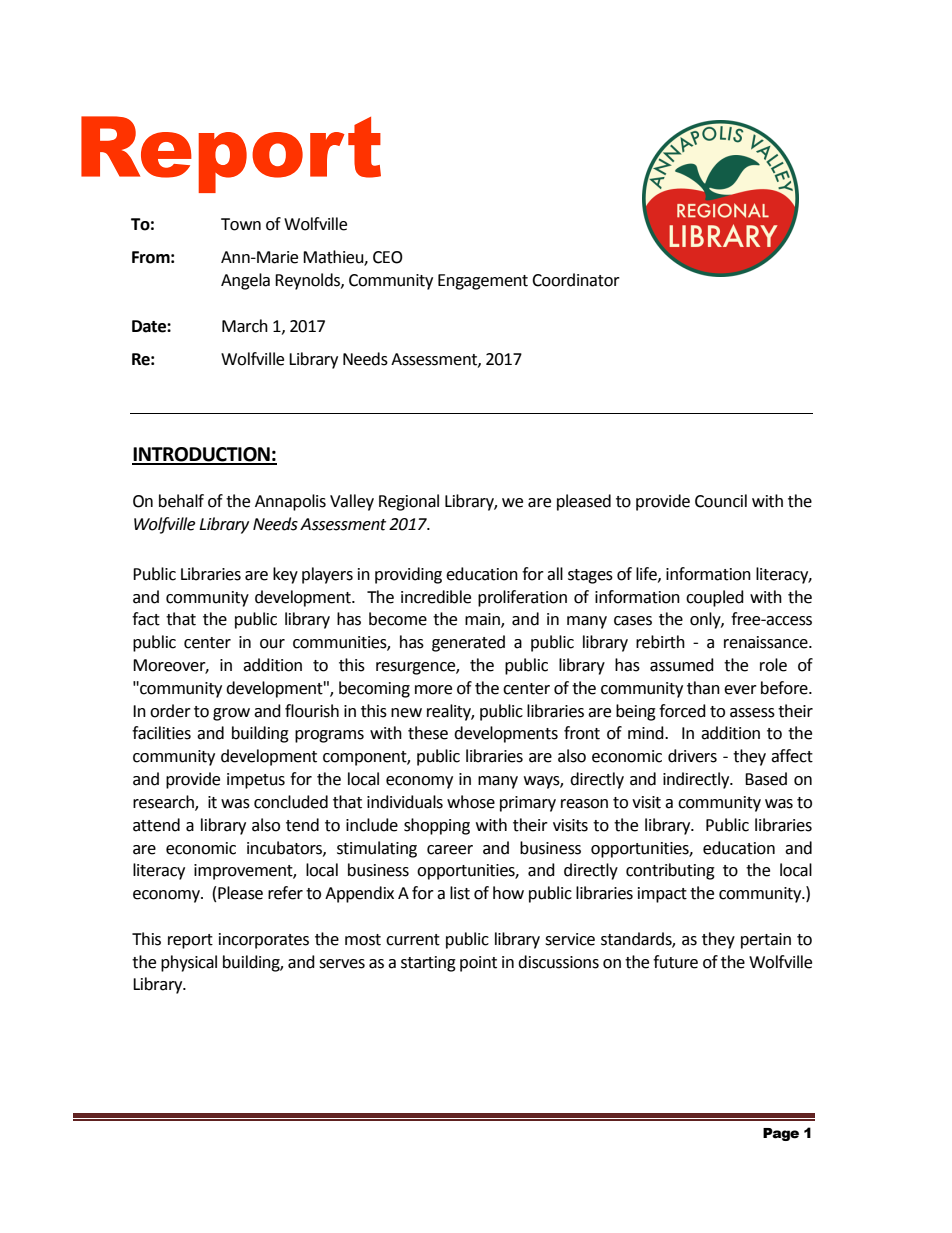 The height and width of the screenshot is (1233, 952). What do you see at coordinates (478, 964) in the screenshot?
I see `point` at bounding box center [478, 964].
